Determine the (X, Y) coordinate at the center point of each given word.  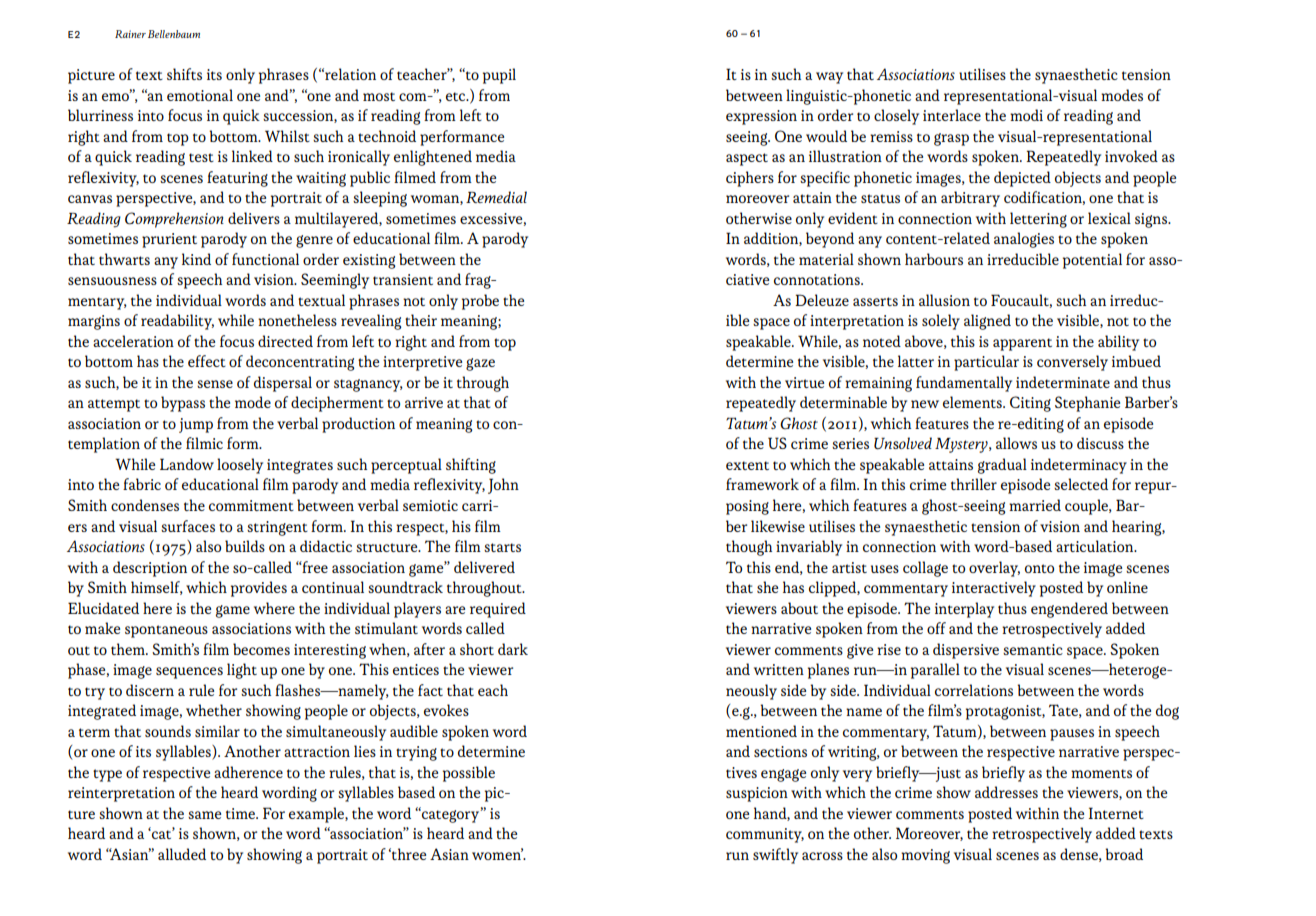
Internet (1116, 813)
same (204, 815)
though (749, 548)
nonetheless (297, 320)
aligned (987, 322)
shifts (184, 74)
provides (259, 589)
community (765, 835)
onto (1039, 568)
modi (1026, 115)
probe (480, 302)
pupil (499, 76)
